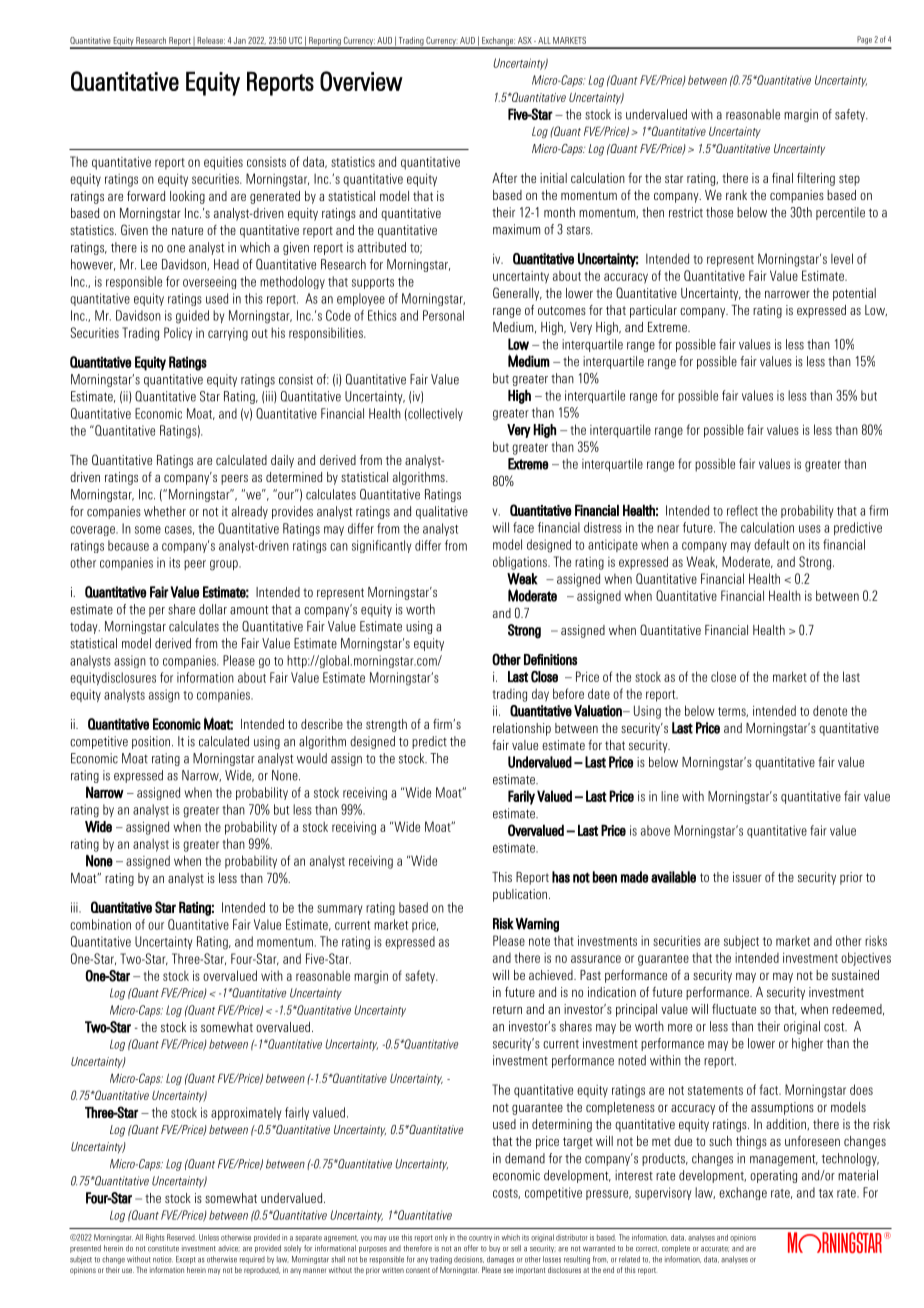  I want to click on Definitions, so click(550, 659).
